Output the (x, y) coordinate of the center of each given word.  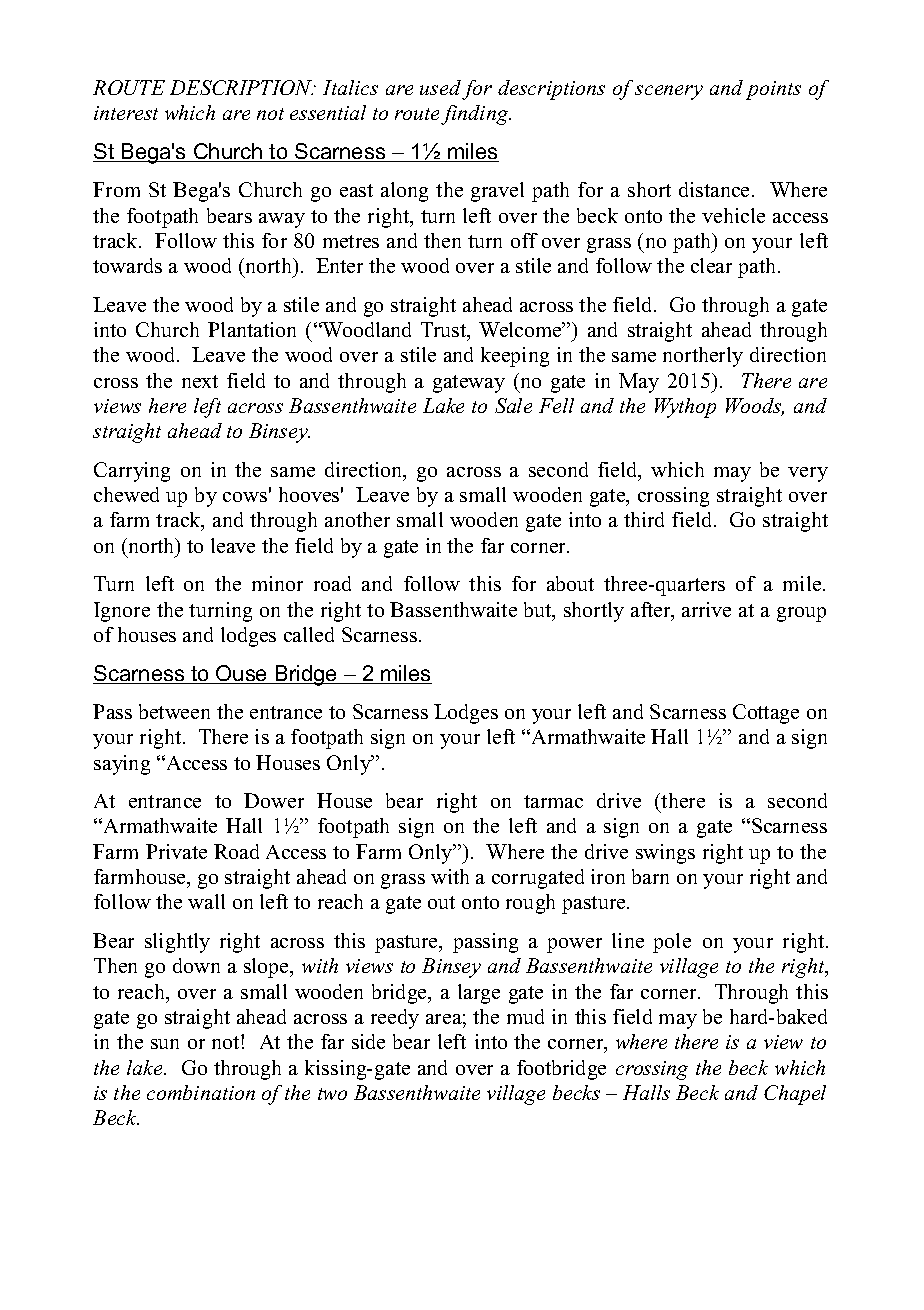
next (200, 381)
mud (525, 1016)
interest (126, 113)
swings (665, 854)
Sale (513, 405)
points (773, 90)
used (440, 87)
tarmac (553, 801)
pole (672, 943)
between (174, 711)
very (808, 474)
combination (201, 1092)
